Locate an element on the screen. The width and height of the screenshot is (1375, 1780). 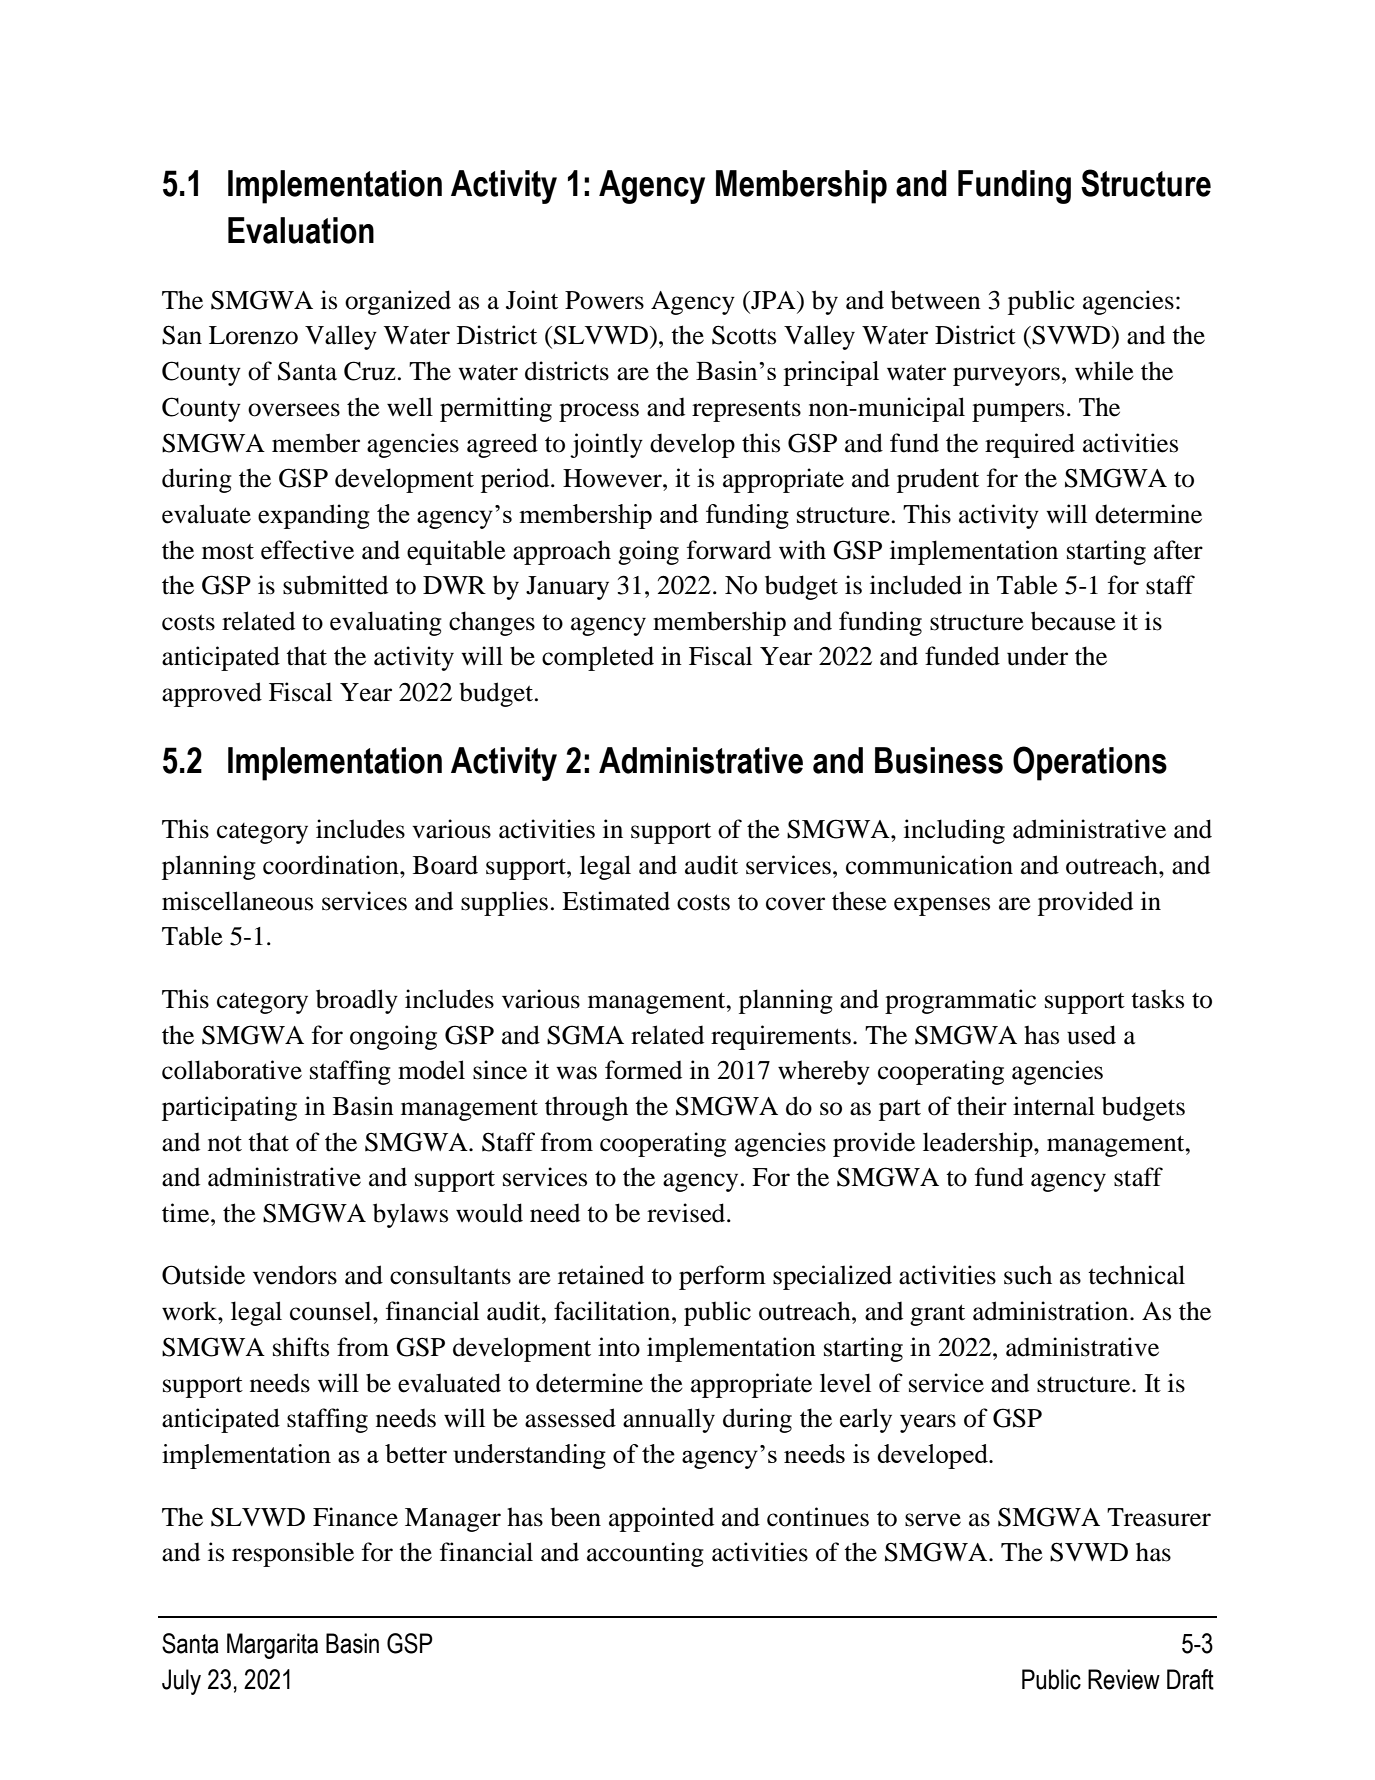
broadly is located at coordinates (357, 1001).
